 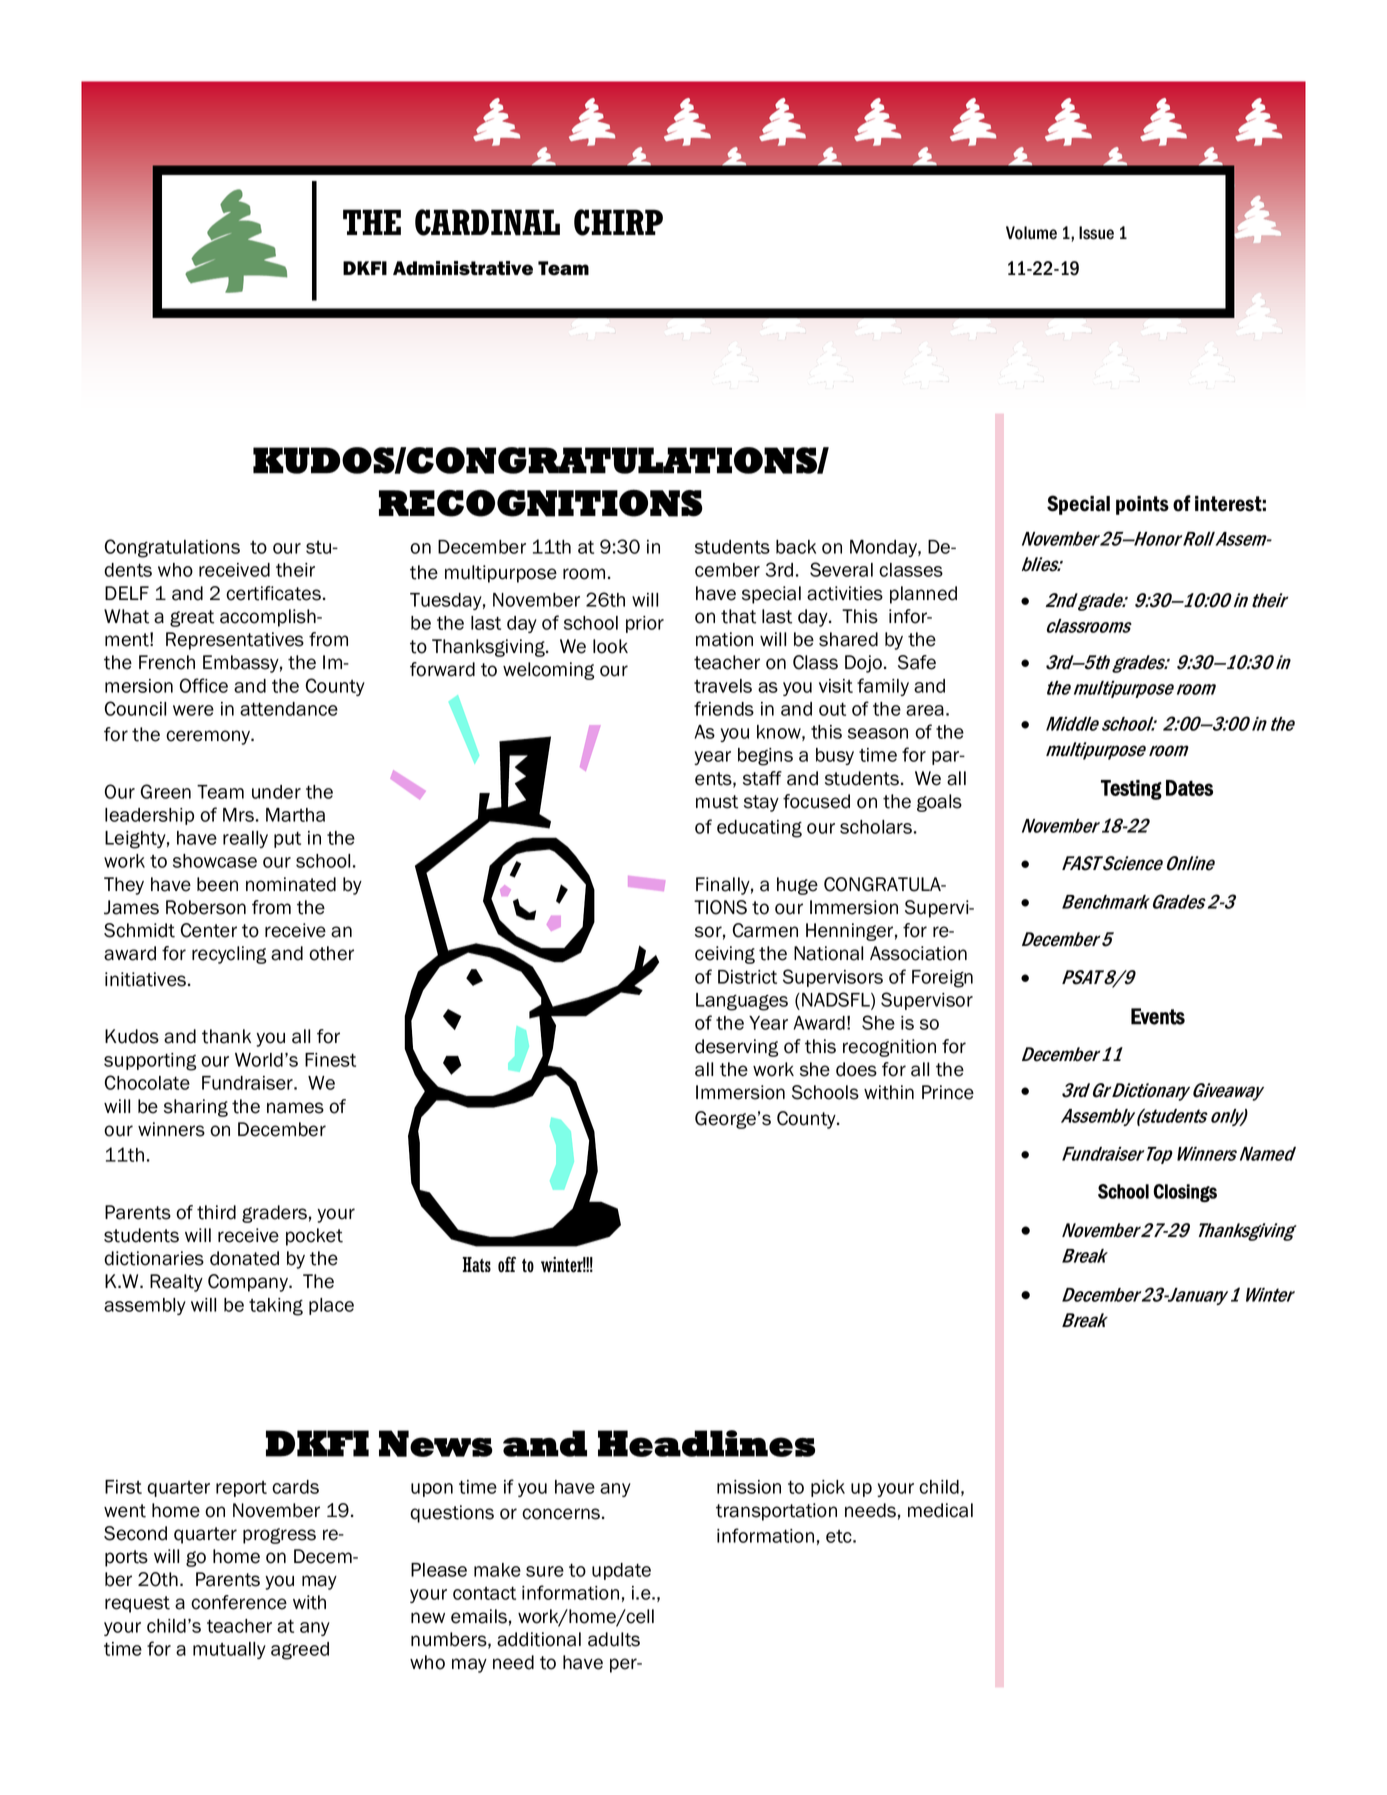 I want to click on adults, so click(x=614, y=1639).
